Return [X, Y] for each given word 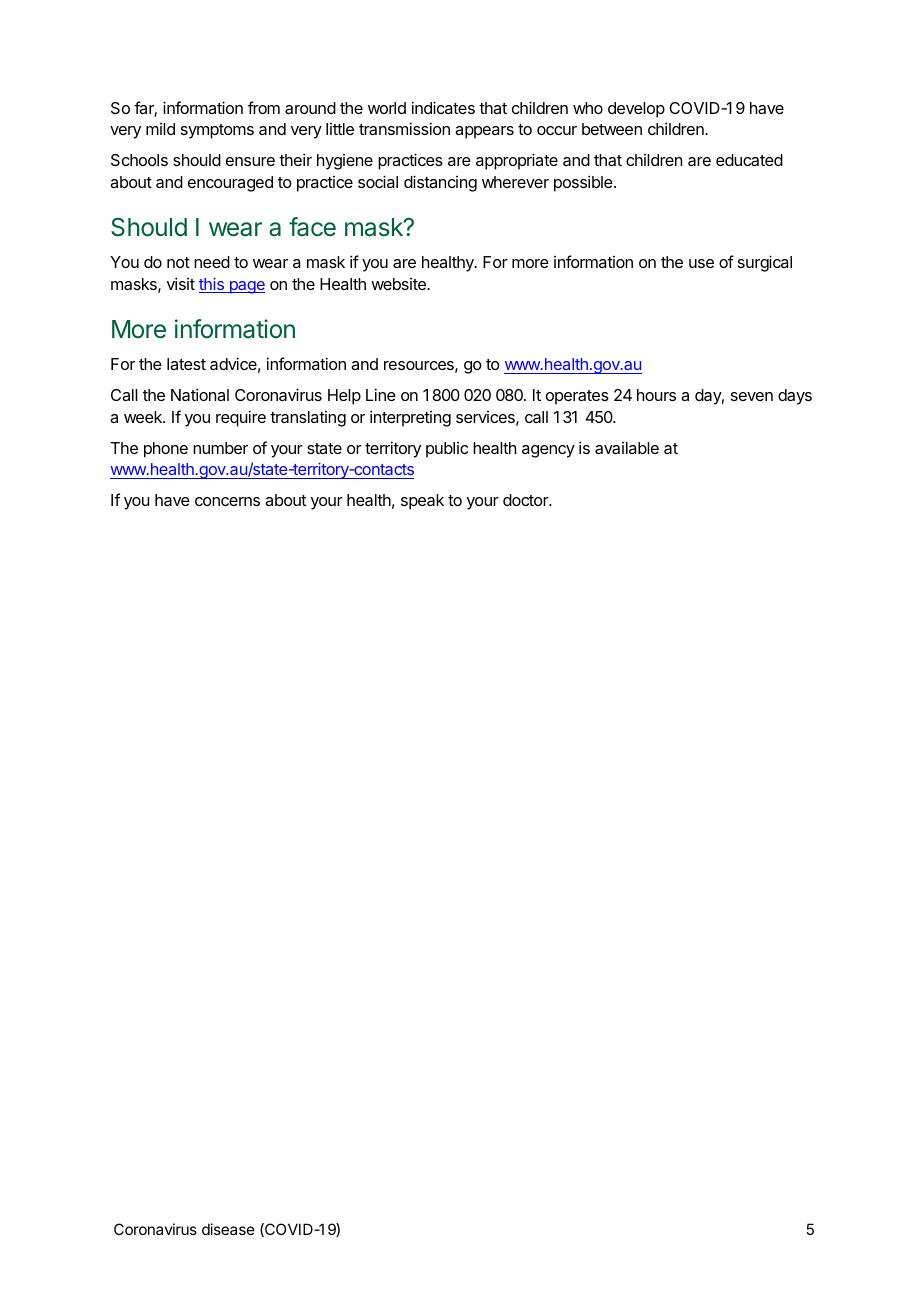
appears [484, 132]
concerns [227, 501]
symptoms [217, 131]
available [627, 448]
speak [422, 502]
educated [749, 160]
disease [228, 1229]
